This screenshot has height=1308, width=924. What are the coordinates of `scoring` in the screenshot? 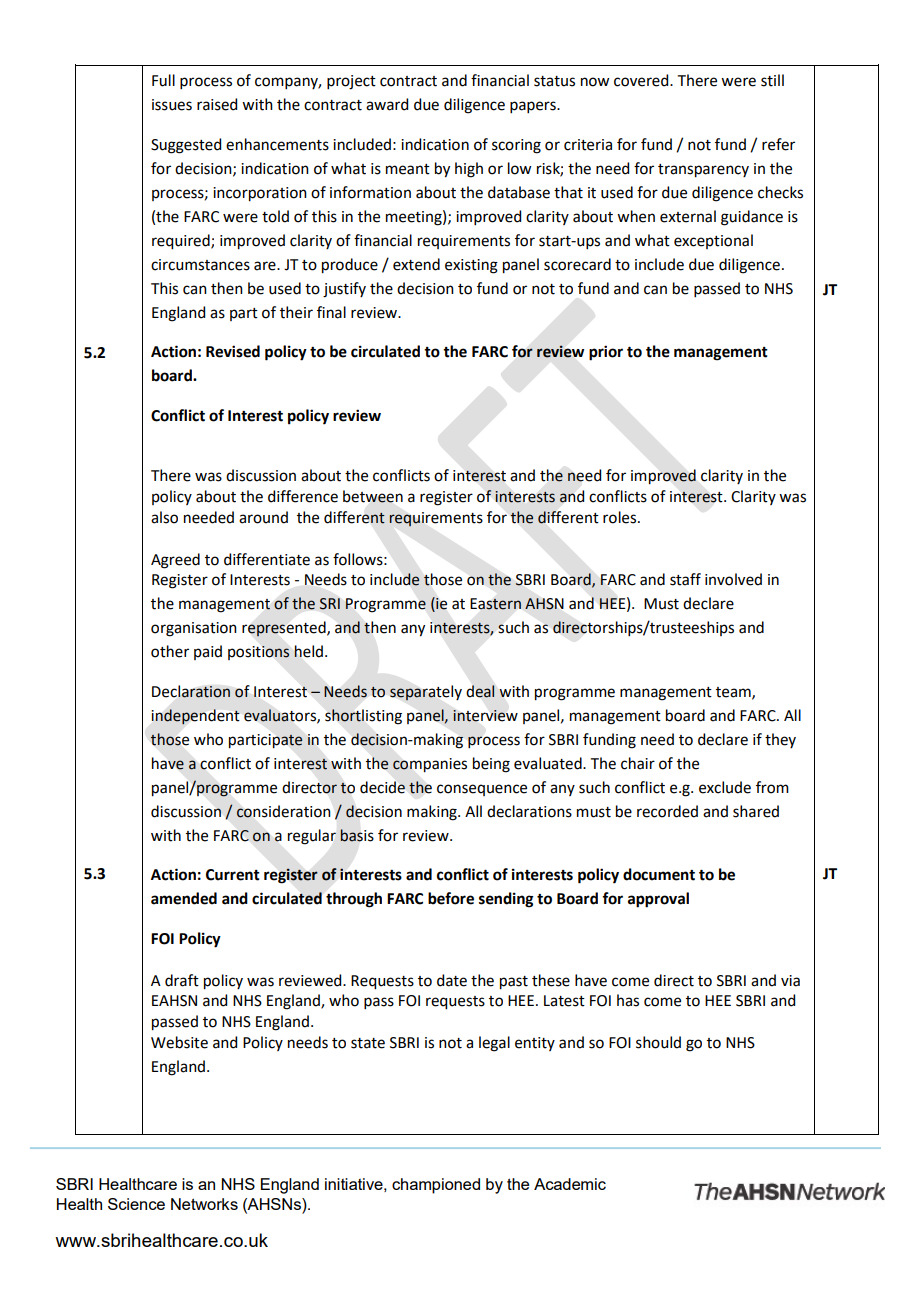 It's located at (516, 146).
